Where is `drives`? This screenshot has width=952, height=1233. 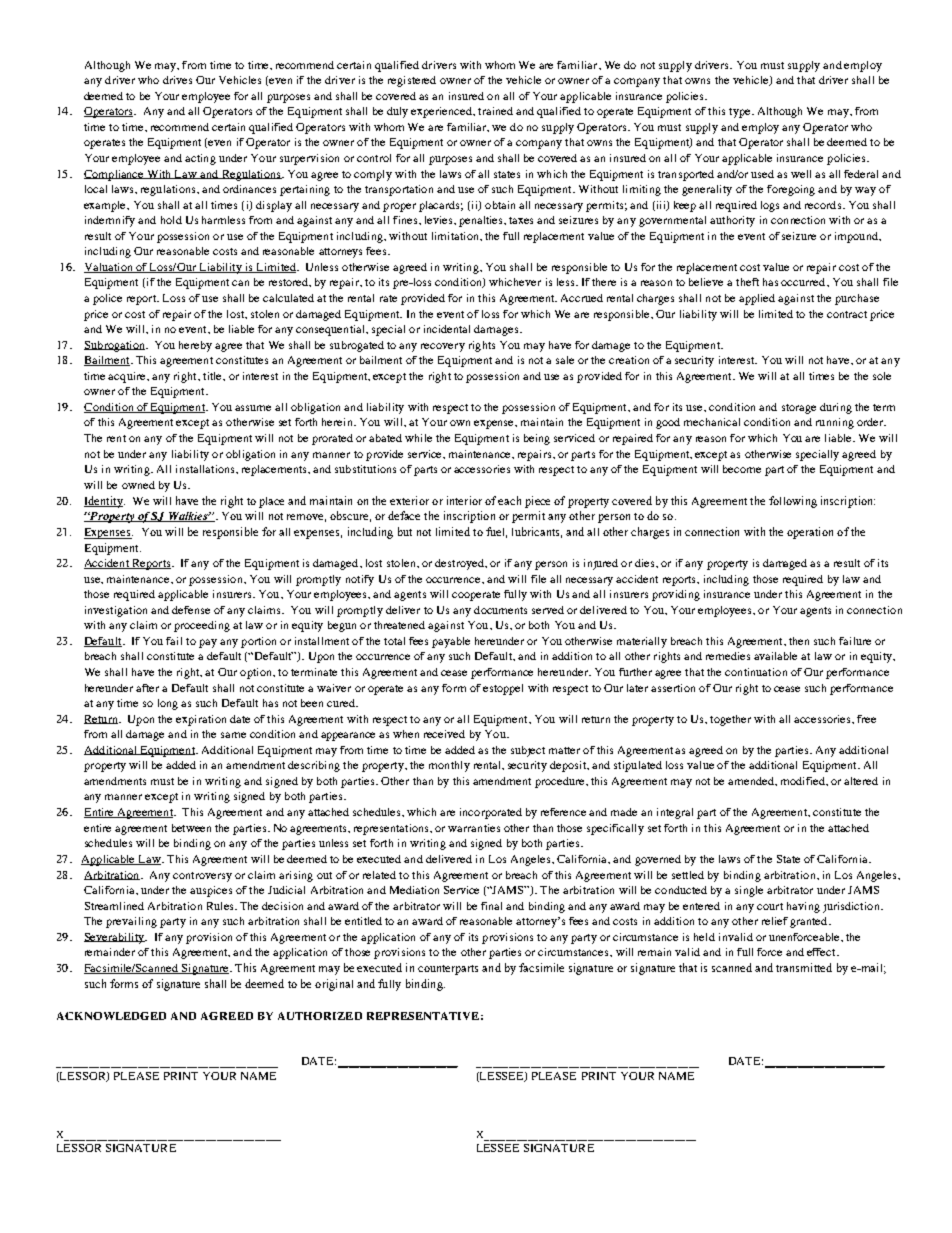
drives is located at coordinates (177, 80).
